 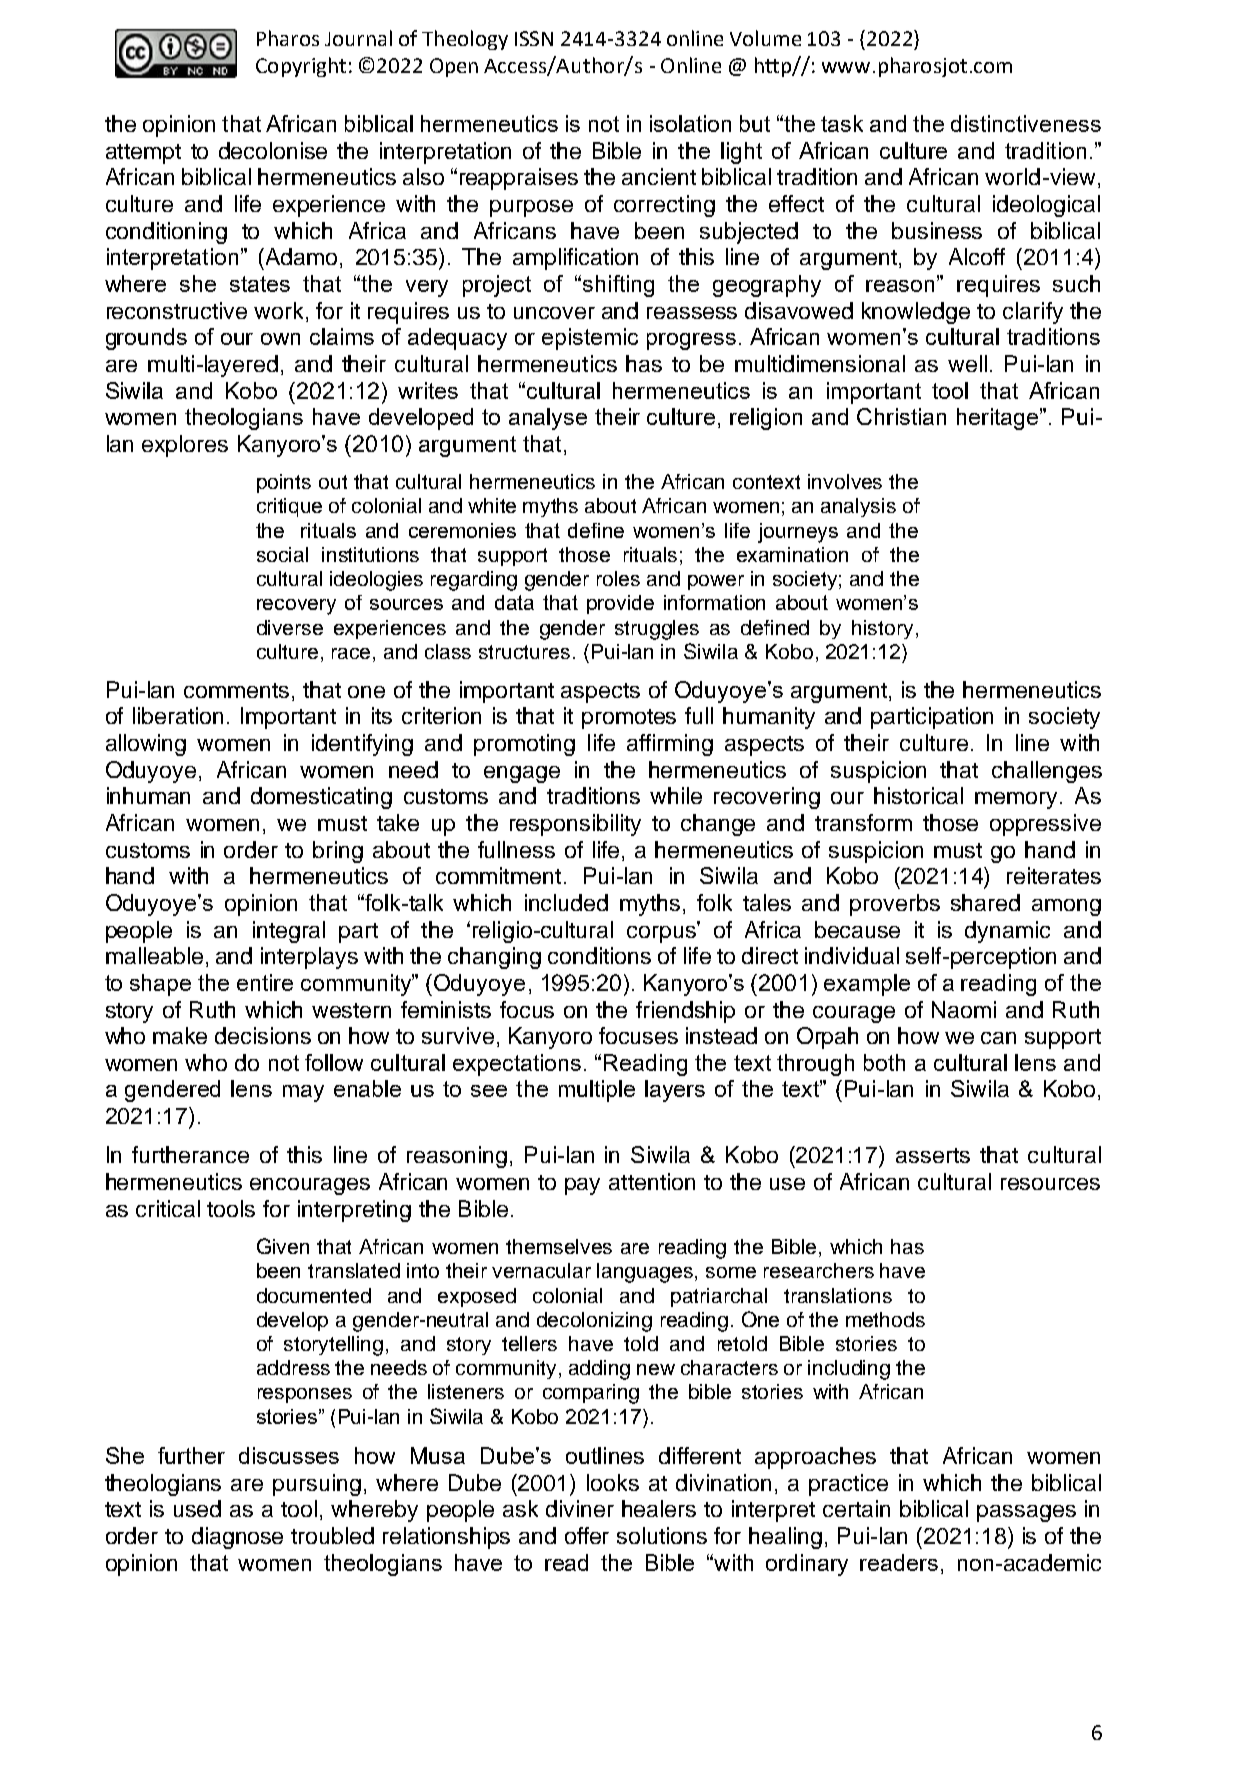 What do you see at coordinates (964, 1009) in the image?
I see `Naomi` at bounding box center [964, 1009].
